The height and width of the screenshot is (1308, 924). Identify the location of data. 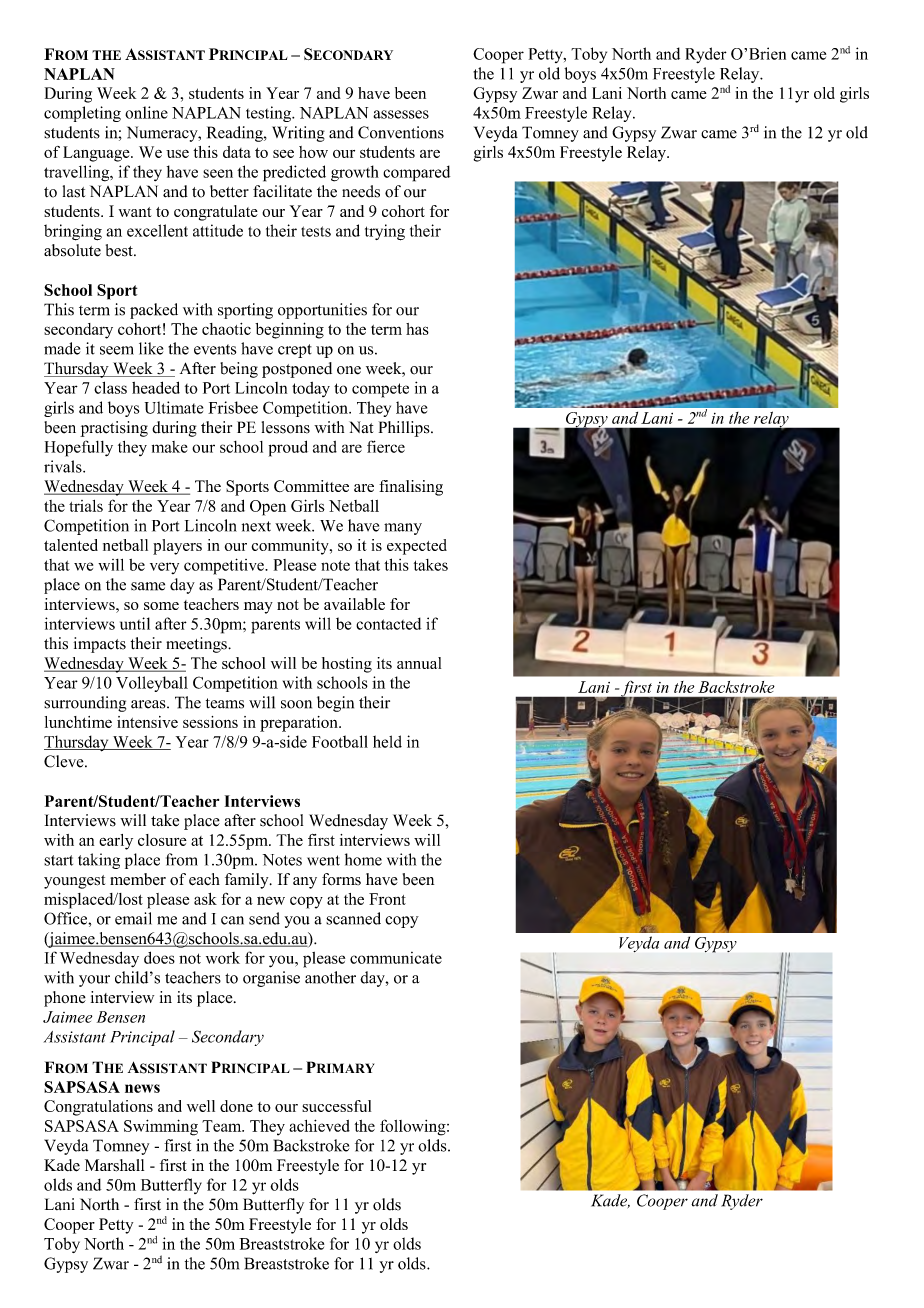
(237, 152).
